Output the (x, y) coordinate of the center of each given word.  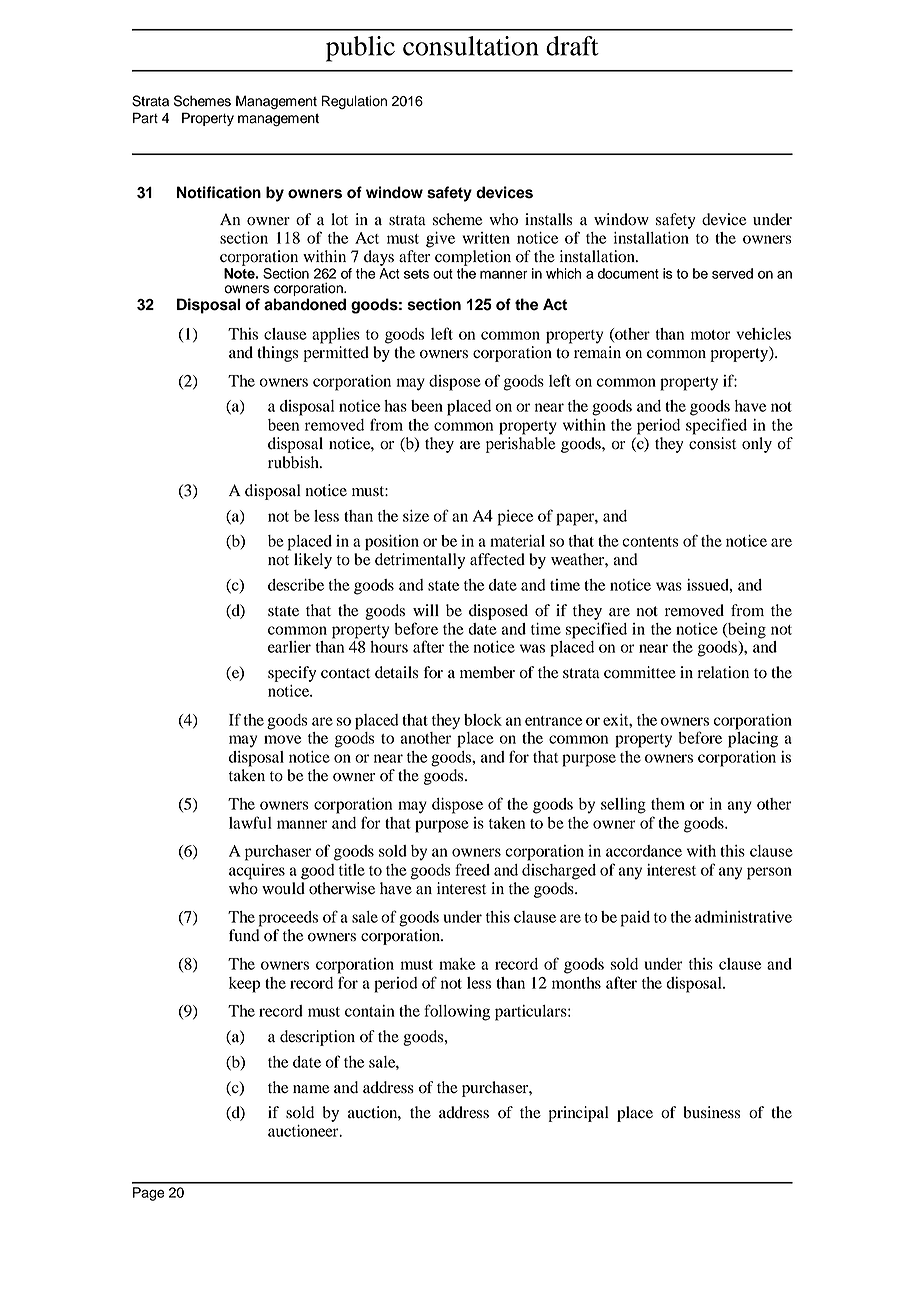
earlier (289, 647)
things (277, 354)
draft (572, 46)
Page (148, 1194)
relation (723, 672)
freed (472, 869)
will (426, 610)
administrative (743, 917)
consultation (471, 46)
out (443, 274)
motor (711, 335)
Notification (219, 192)
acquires (257, 872)
